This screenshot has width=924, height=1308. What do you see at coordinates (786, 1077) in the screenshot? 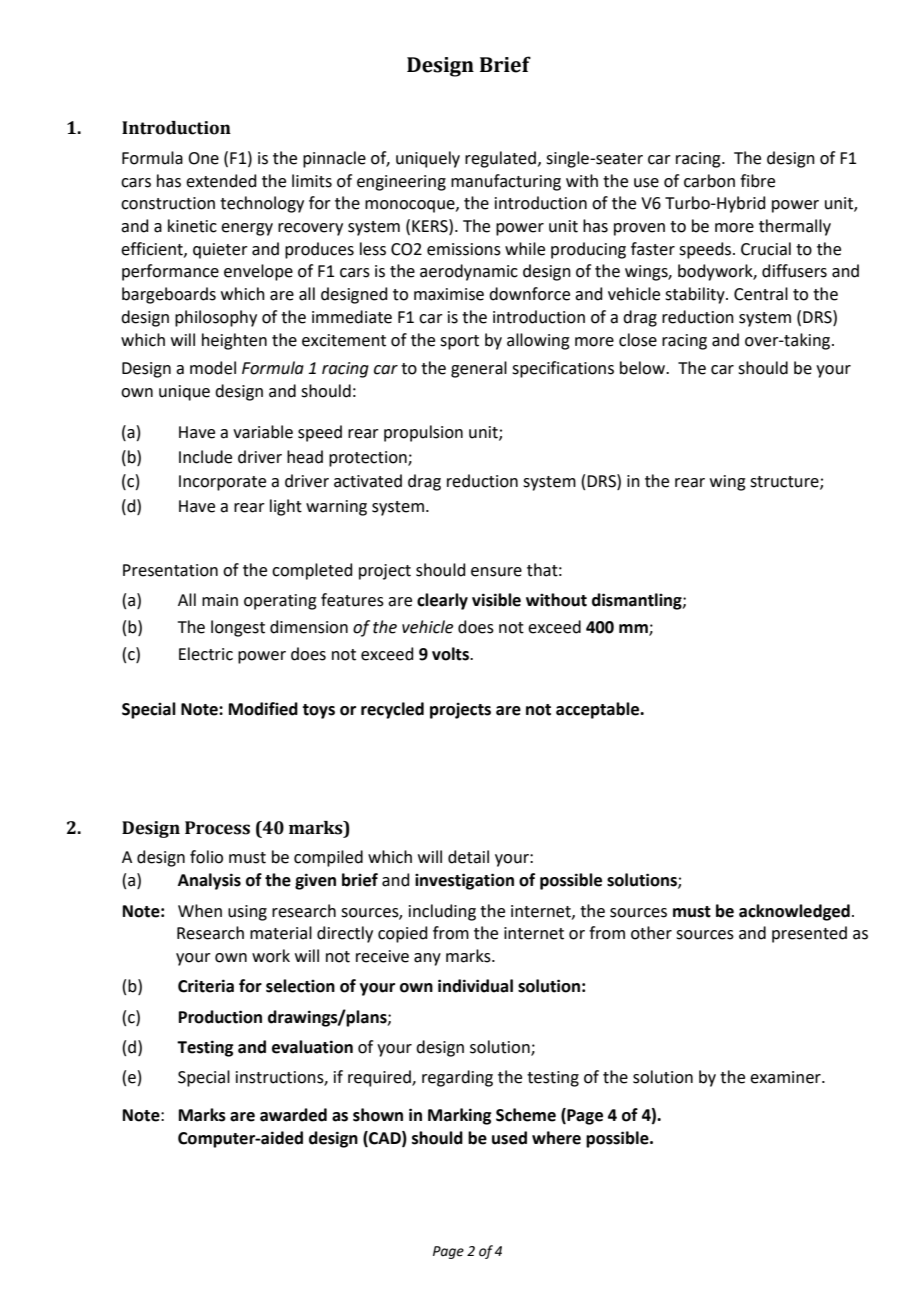
I see `examiner` at bounding box center [786, 1077].
